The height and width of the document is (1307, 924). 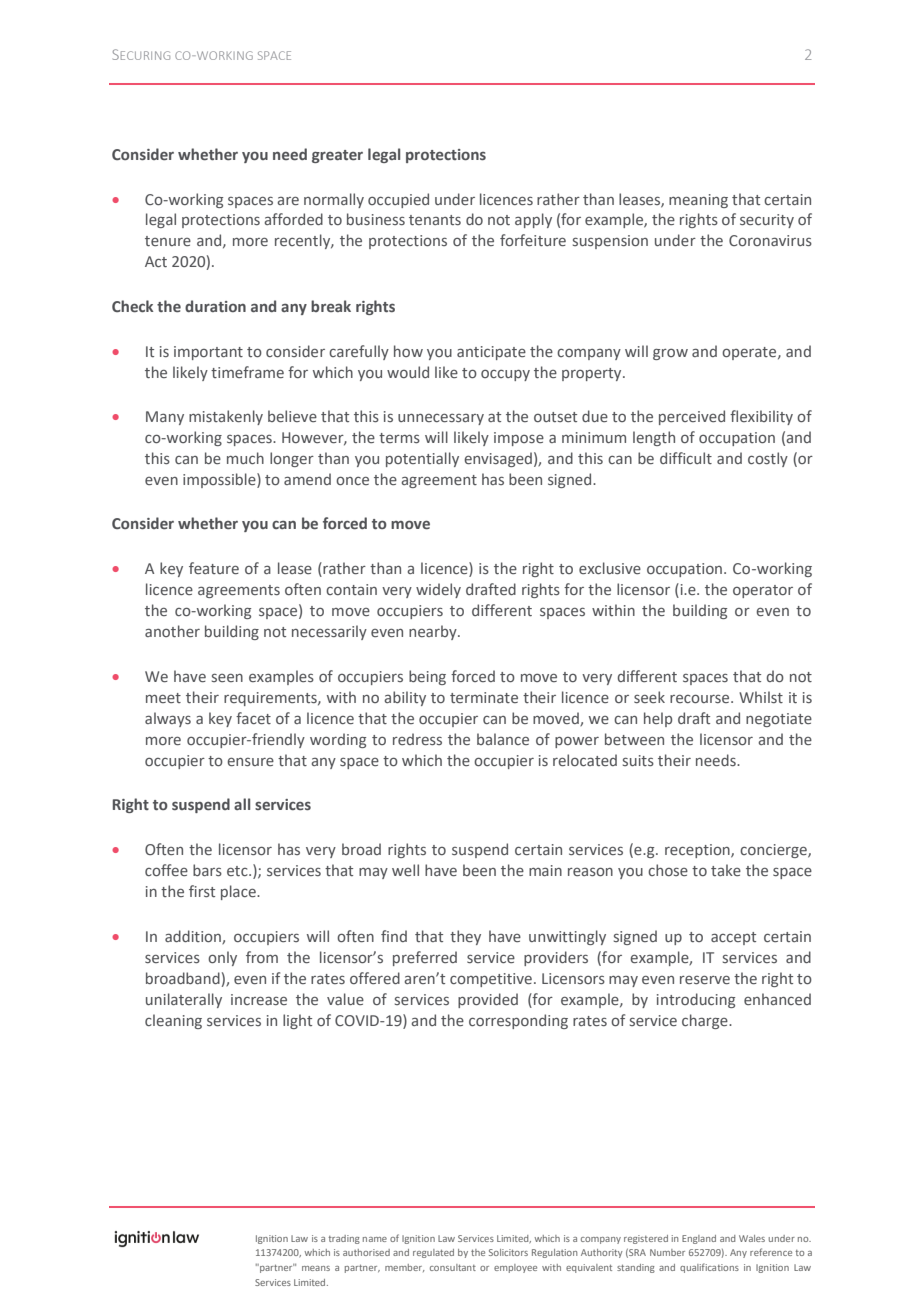 I want to click on recourse, so click(x=701, y=698).
